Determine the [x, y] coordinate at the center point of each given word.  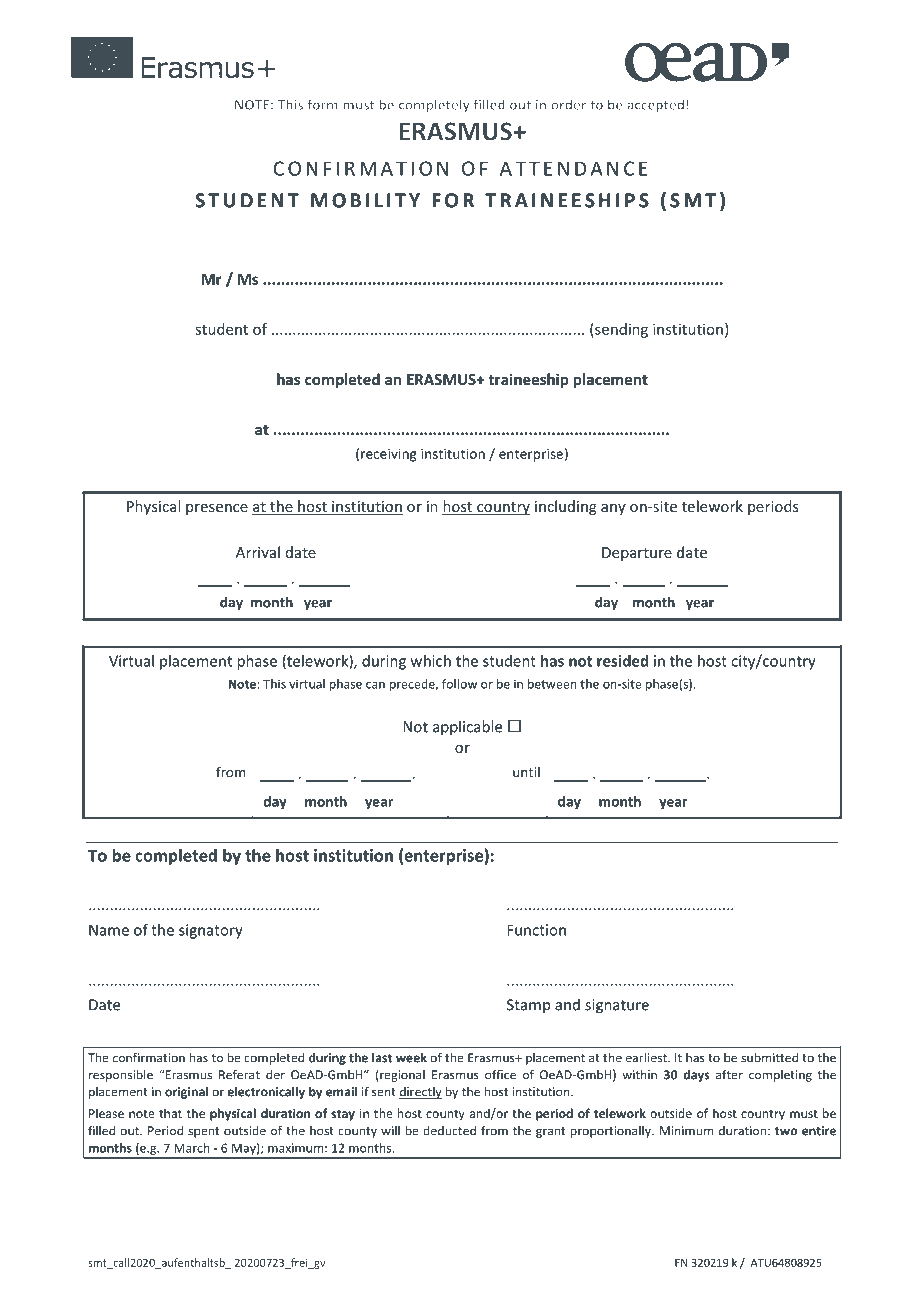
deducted [449, 1131]
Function [536, 930]
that [170, 1113]
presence [217, 509]
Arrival [258, 552]
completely [434, 105]
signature [617, 1006]
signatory [211, 931]
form [322, 104]
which [431, 661]
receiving [388, 455]
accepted [655, 105]
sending [620, 330]
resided [622, 661]
